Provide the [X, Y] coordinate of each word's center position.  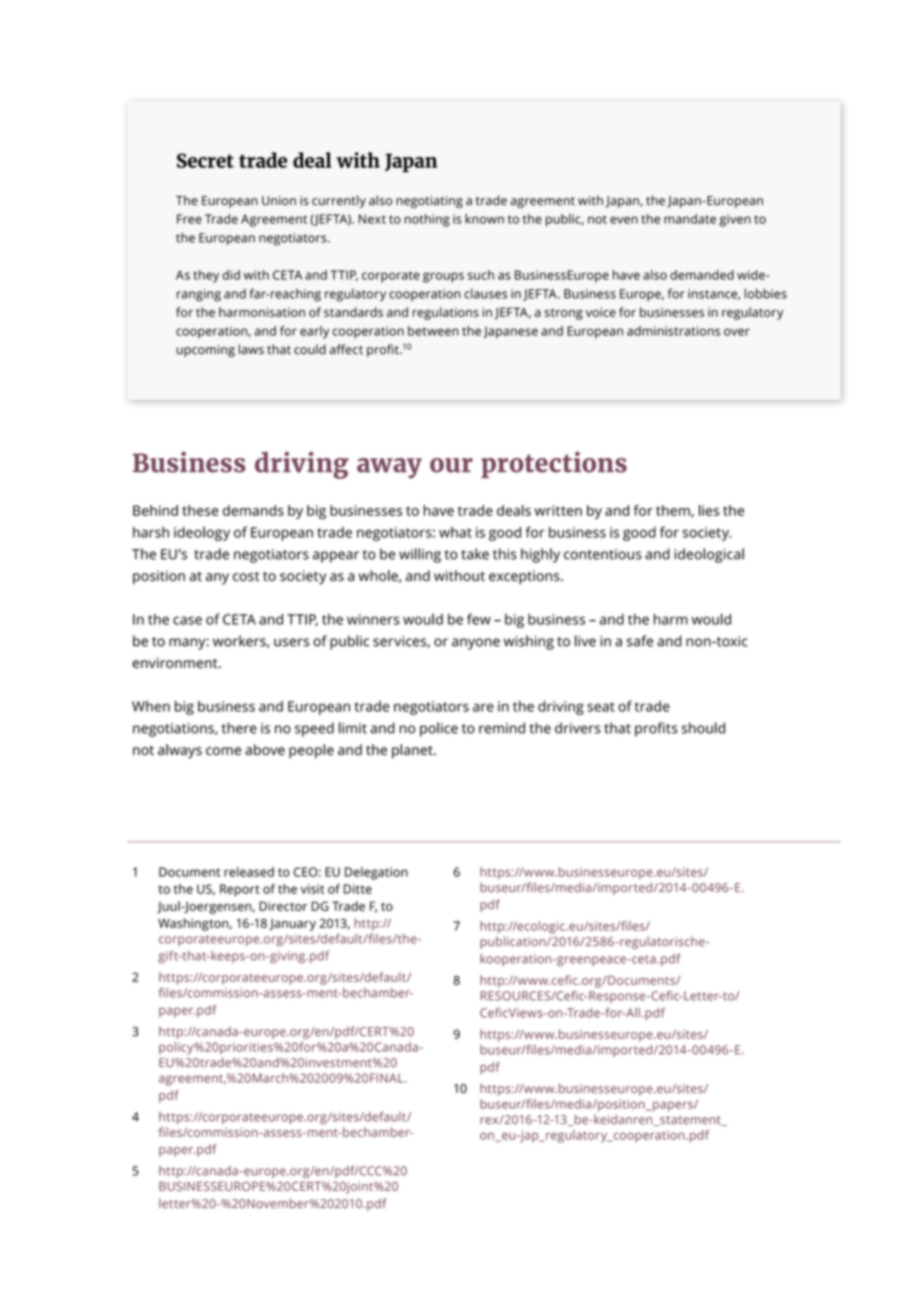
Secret [205, 160]
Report [240, 890]
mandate [690, 219]
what [455, 532]
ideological [709, 555]
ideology [202, 533]
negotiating [429, 202]
